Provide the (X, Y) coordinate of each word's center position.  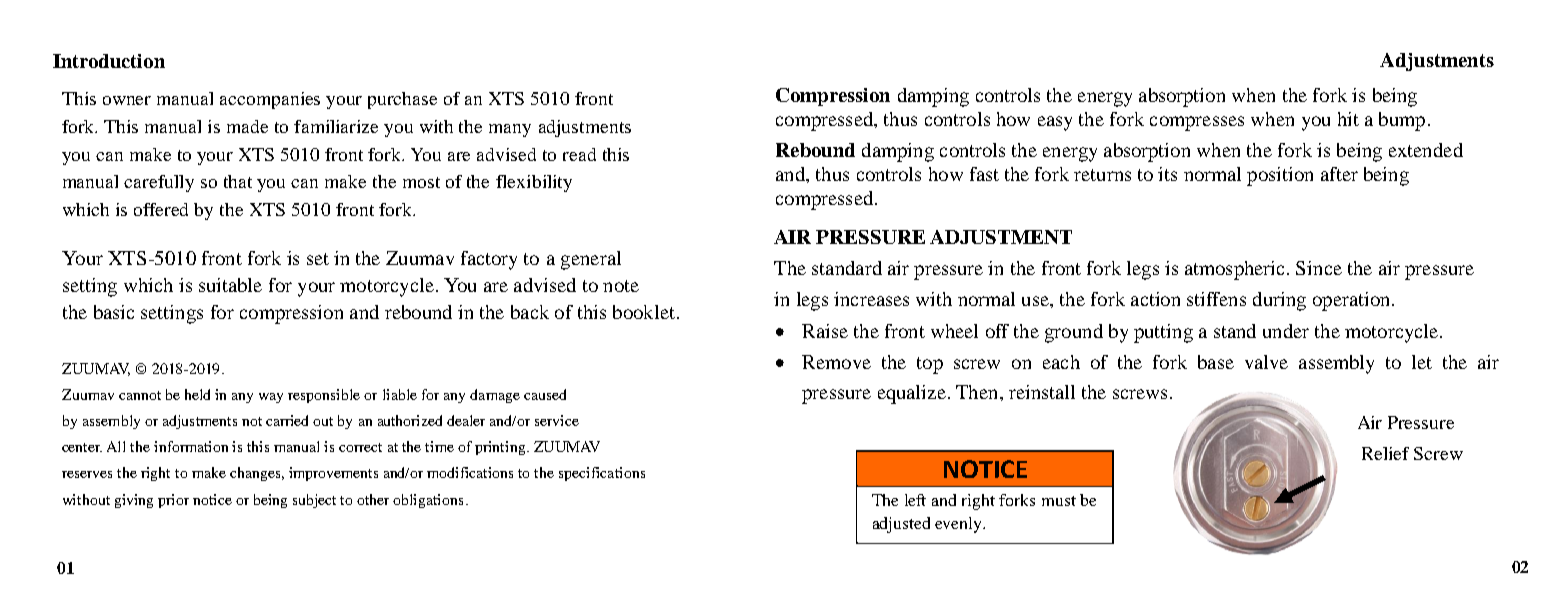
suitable (230, 285)
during (1279, 301)
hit (1348, 119)
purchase (402, 100)
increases (871, 299)
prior (173, 501)
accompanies (270, 100)
